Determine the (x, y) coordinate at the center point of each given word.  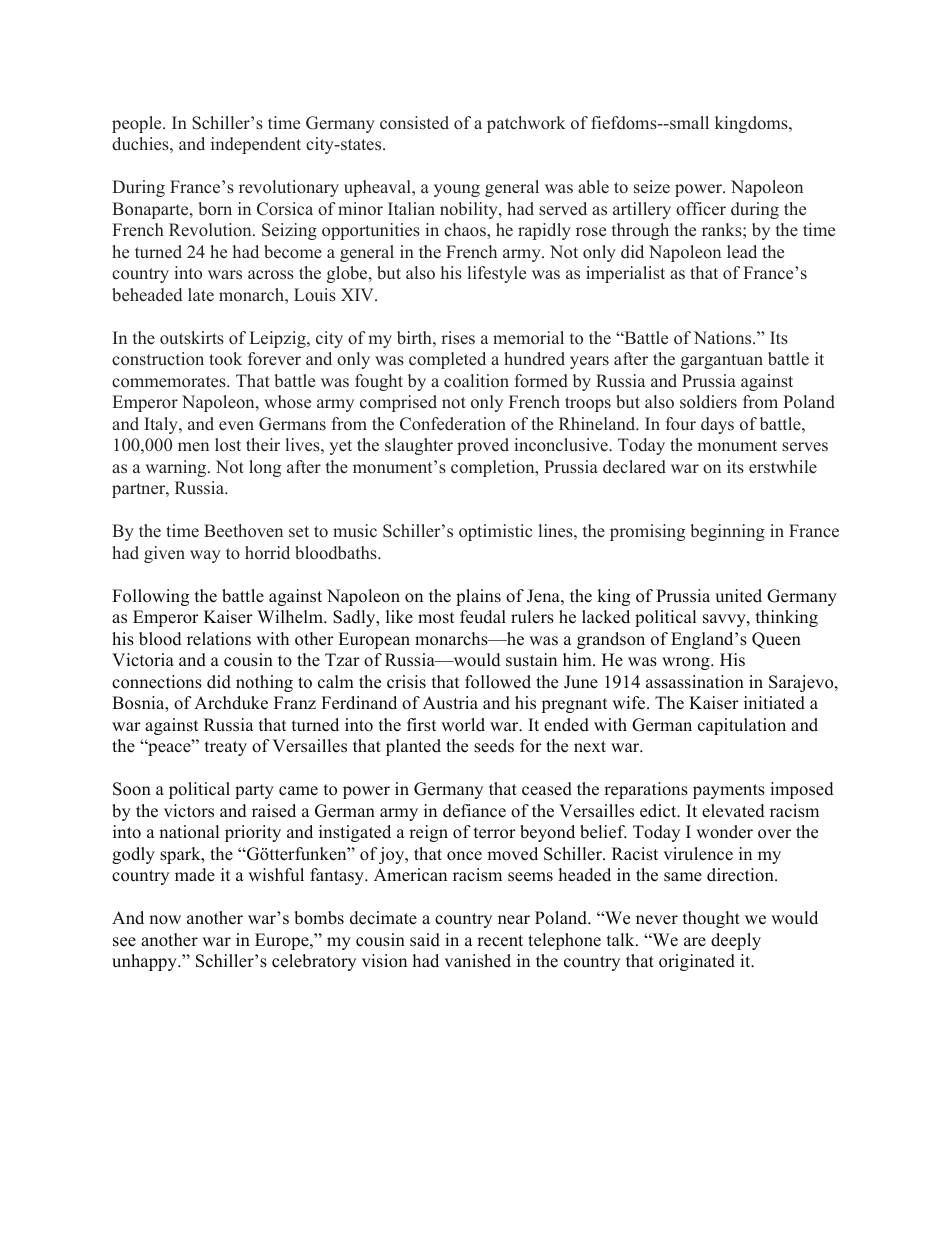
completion (494, 468)
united (738, 596)
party (254, 791)
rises (458, 338)
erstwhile (783, 467)
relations (219, 639)
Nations (724, 338)
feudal (483, 617)
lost (228, 445)
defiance (474, 811)
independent (256, 145)
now (165, 920)
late (201, 295)
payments (729, 791)
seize (652, 187)
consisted (414, 123)
